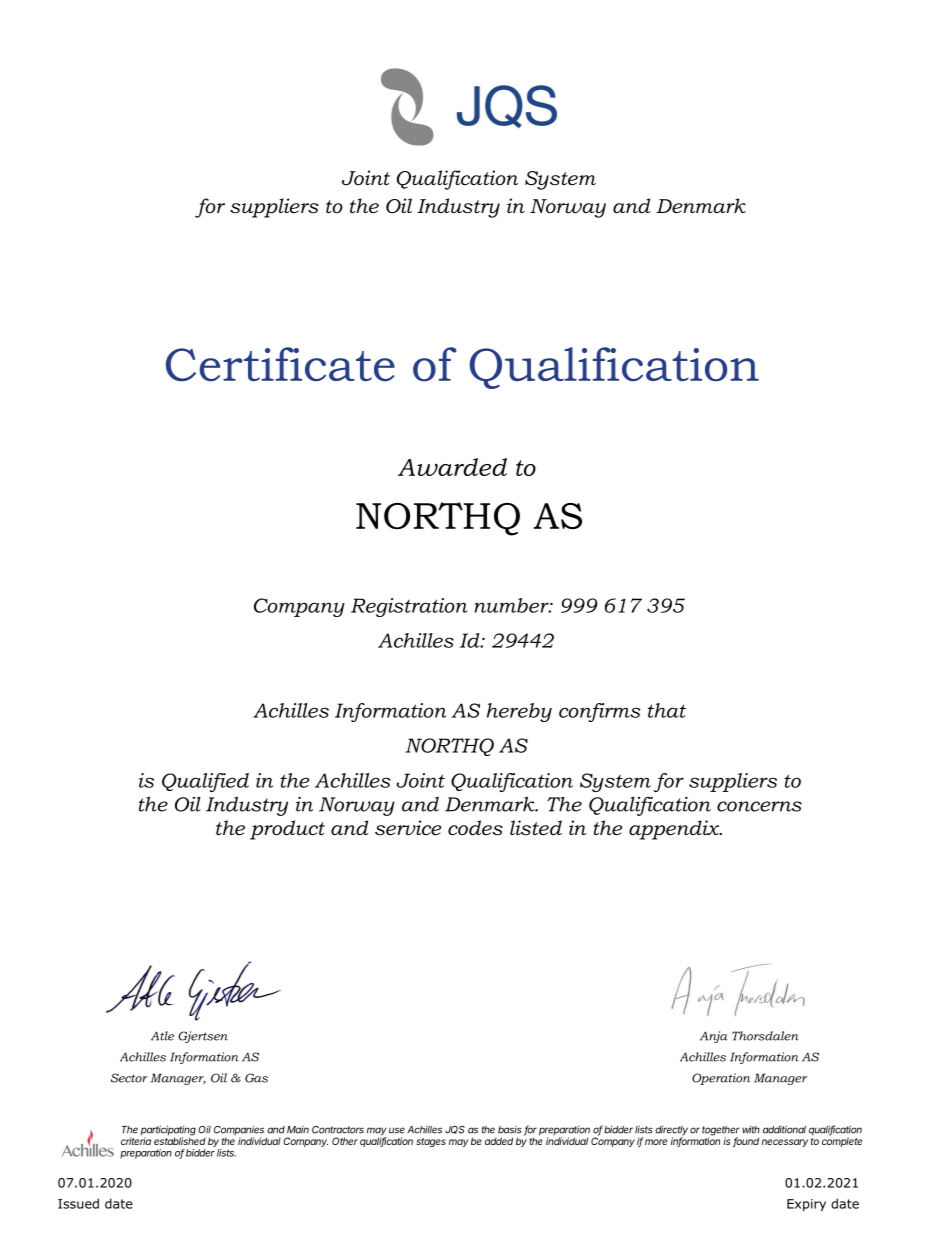  I want to click on established, so click(180, 1140).
